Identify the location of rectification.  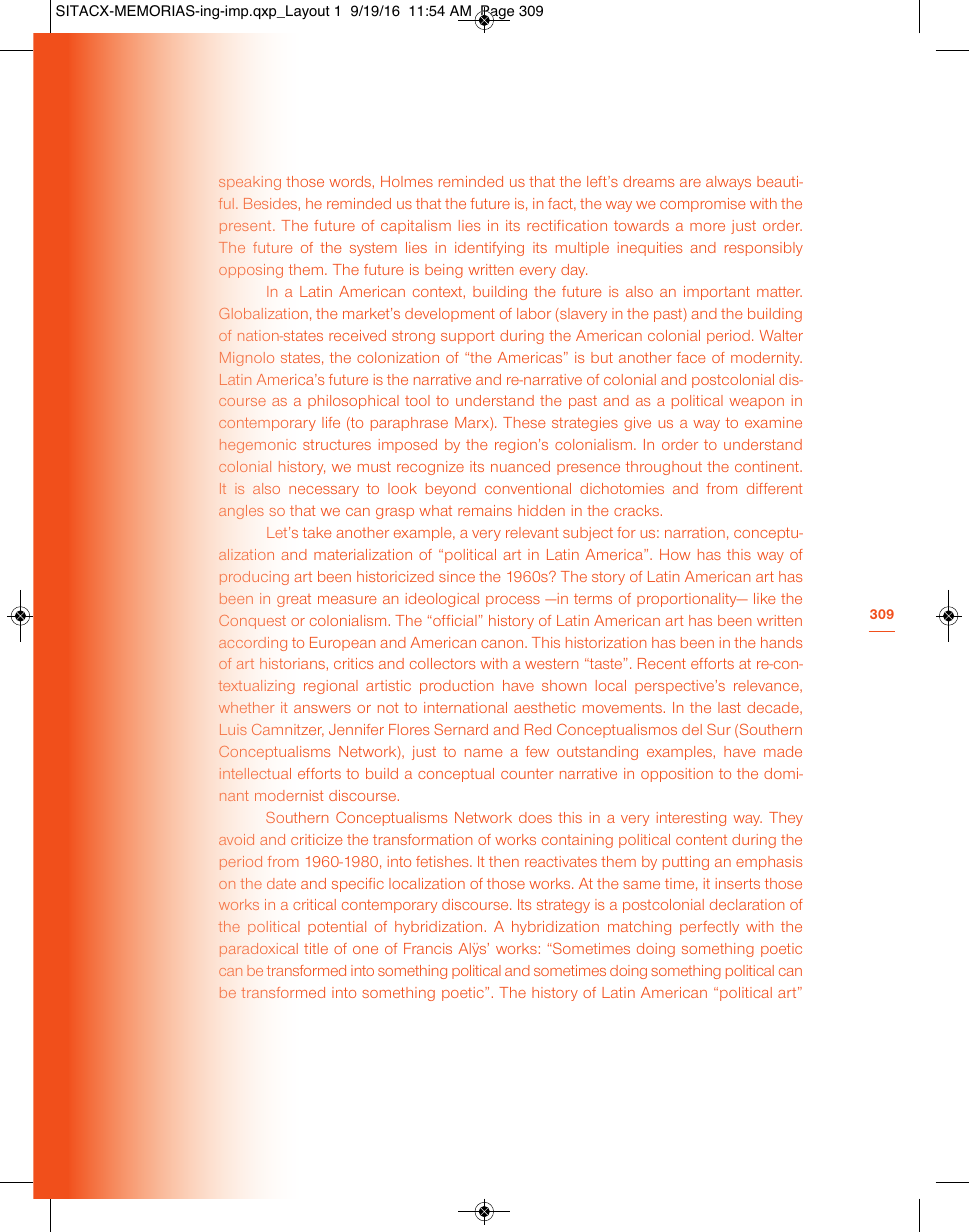
(567, 225).
